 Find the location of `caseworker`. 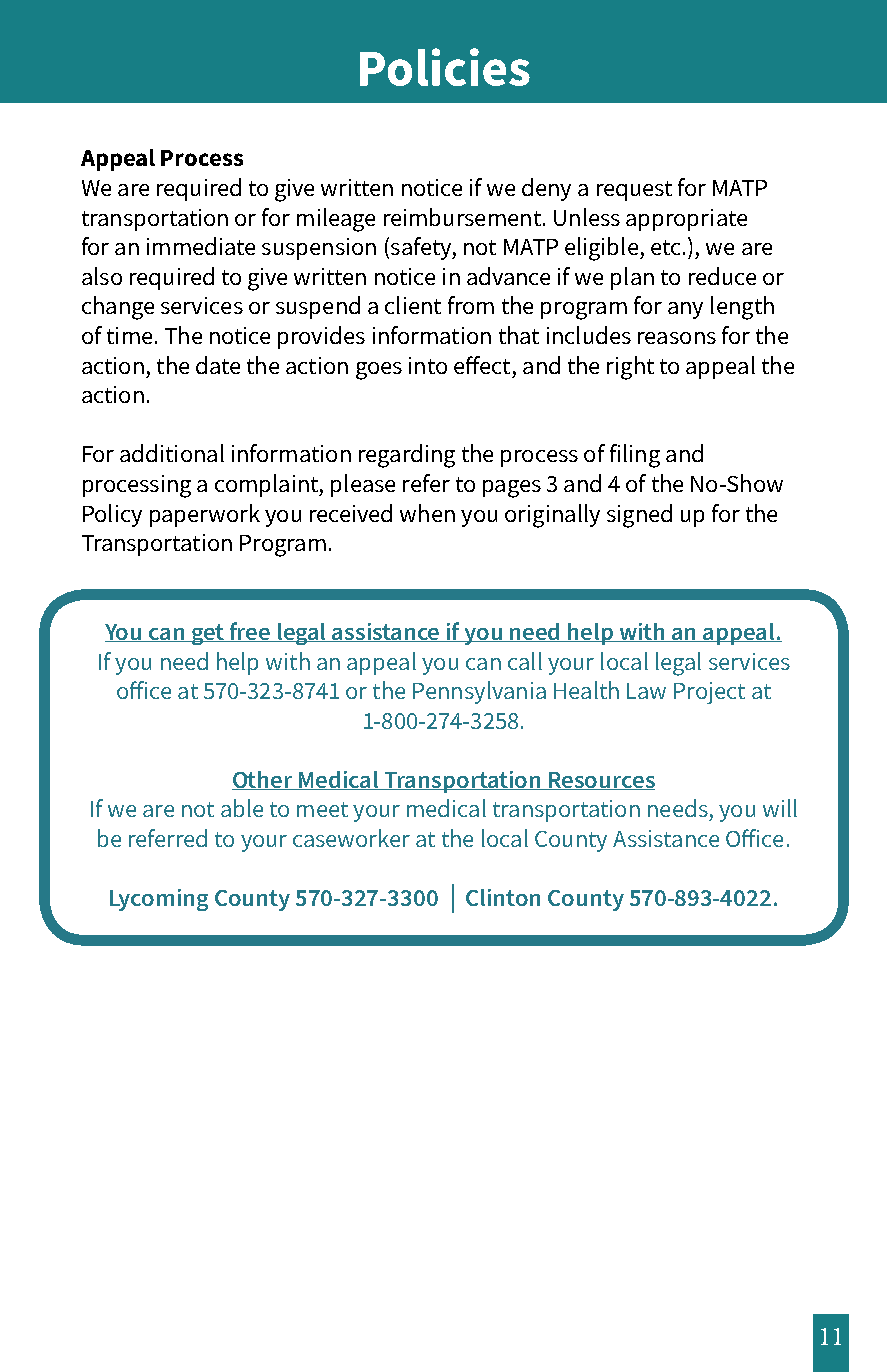

caseworker is located at coordinates (351, 838).
